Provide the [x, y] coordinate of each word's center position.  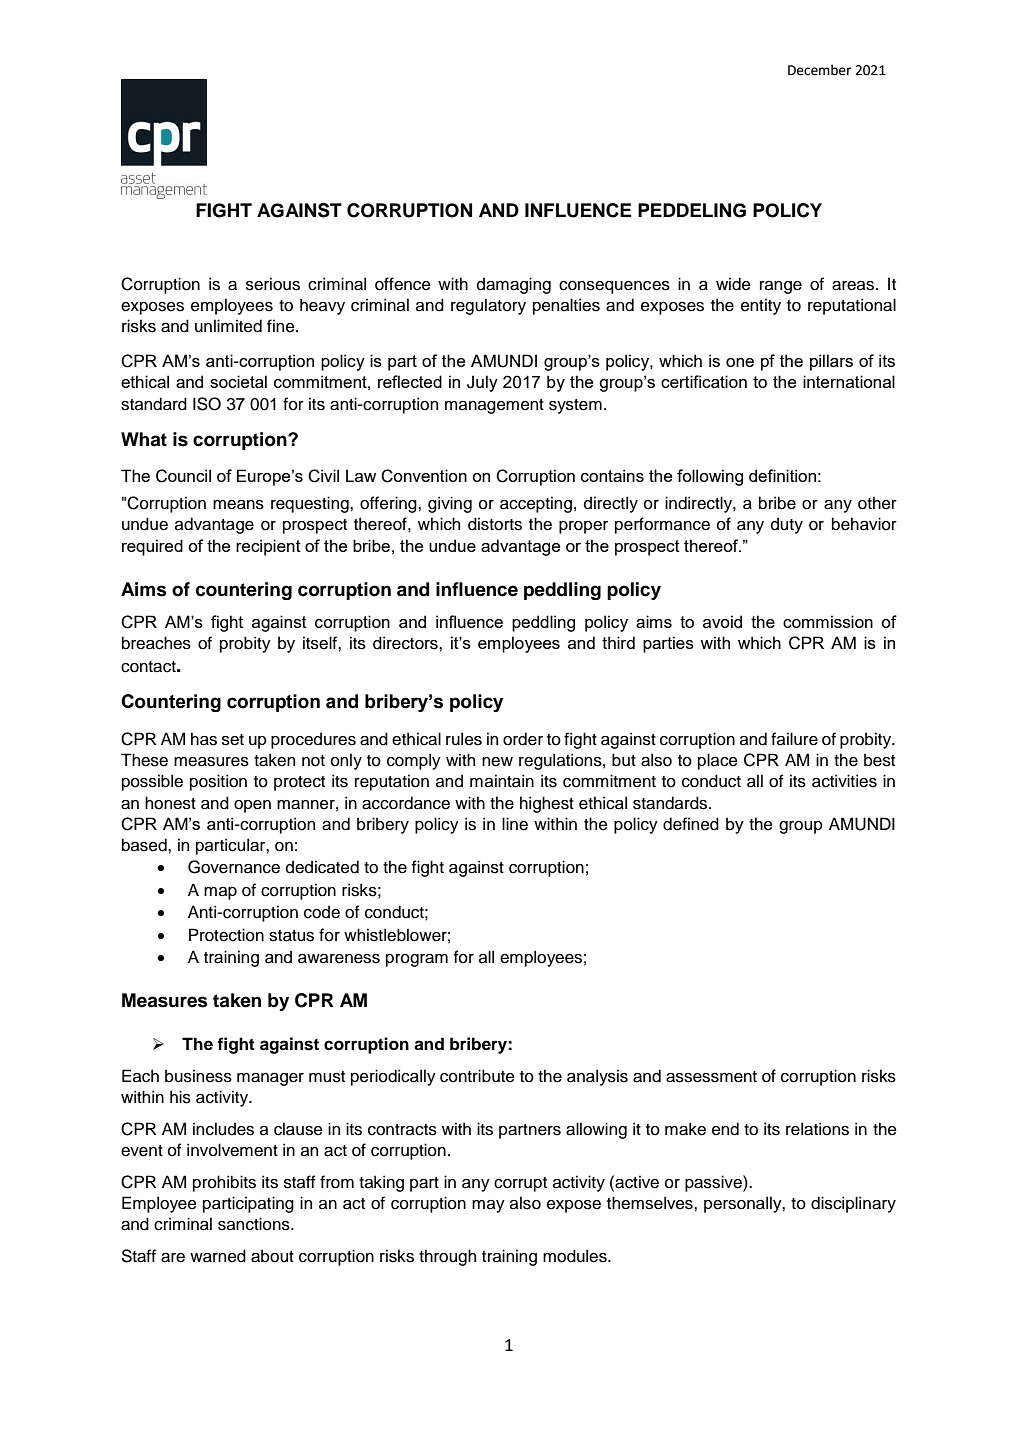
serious [273, 284]
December [819, 70]
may [488, 1206]
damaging [514, 285]
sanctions [255, 1224]
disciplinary [853, 1204]
